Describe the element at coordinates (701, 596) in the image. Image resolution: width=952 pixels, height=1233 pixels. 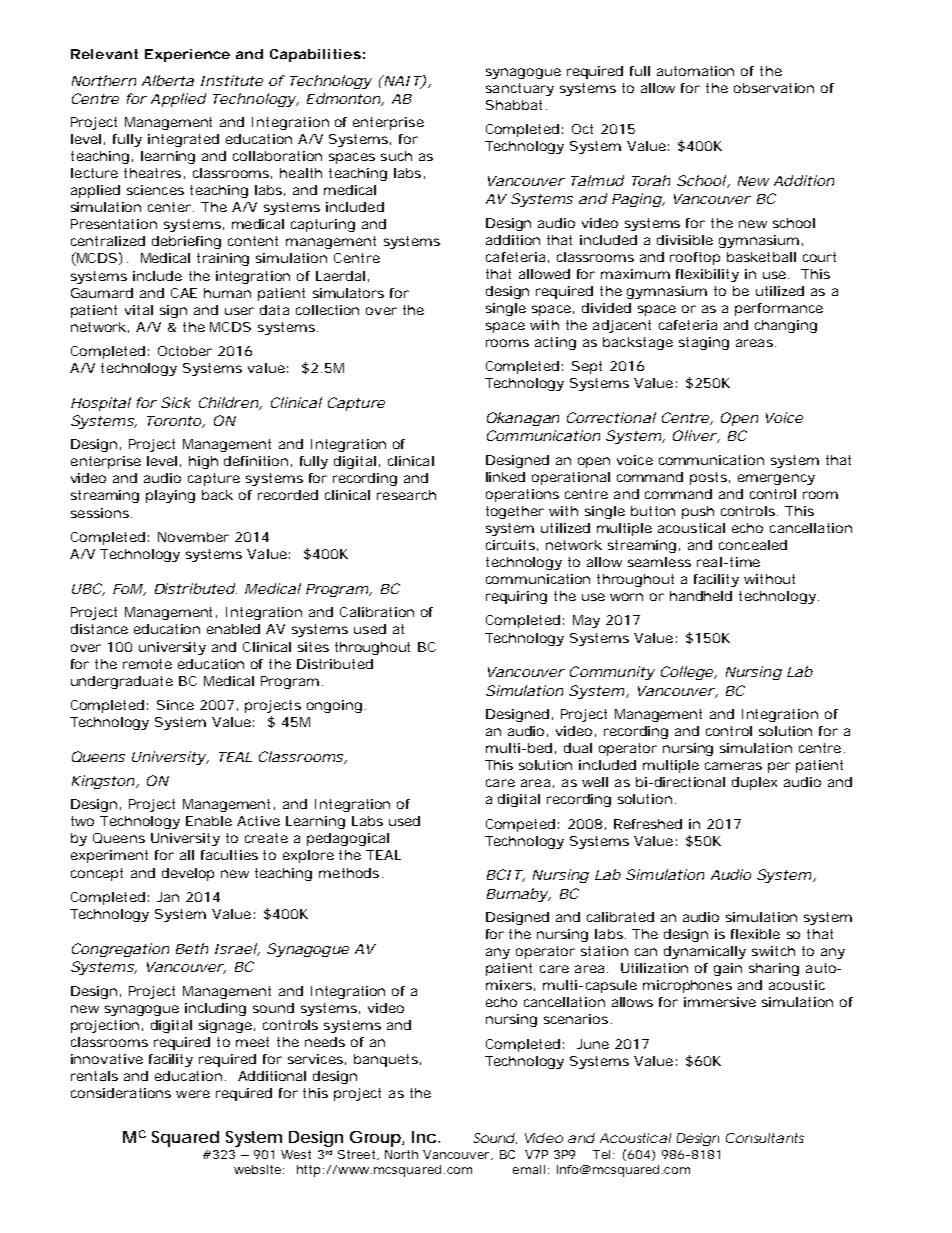
I see `handheld` at that location.
